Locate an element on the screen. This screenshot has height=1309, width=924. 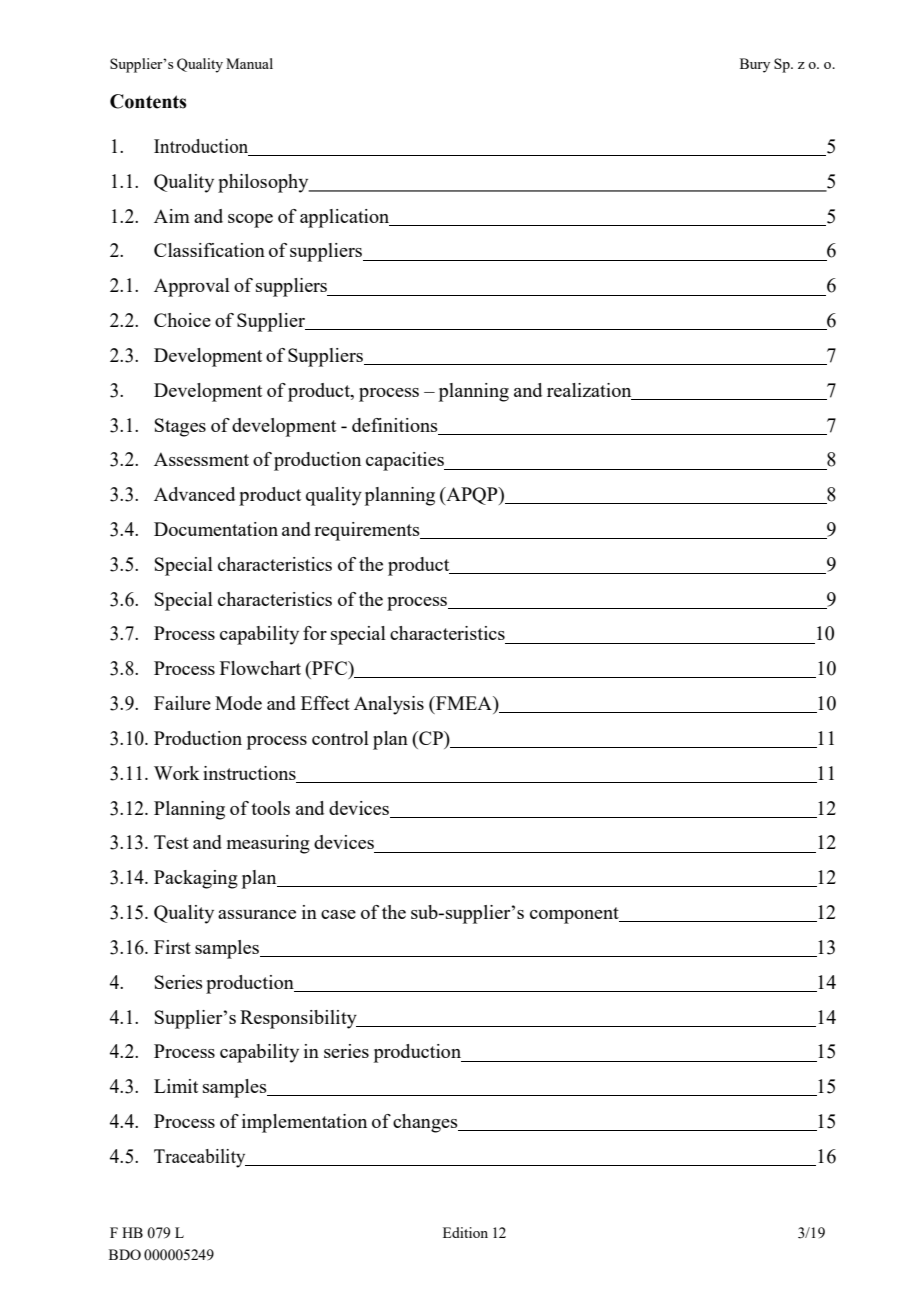
changes is located at coordinates (426, 1123).
